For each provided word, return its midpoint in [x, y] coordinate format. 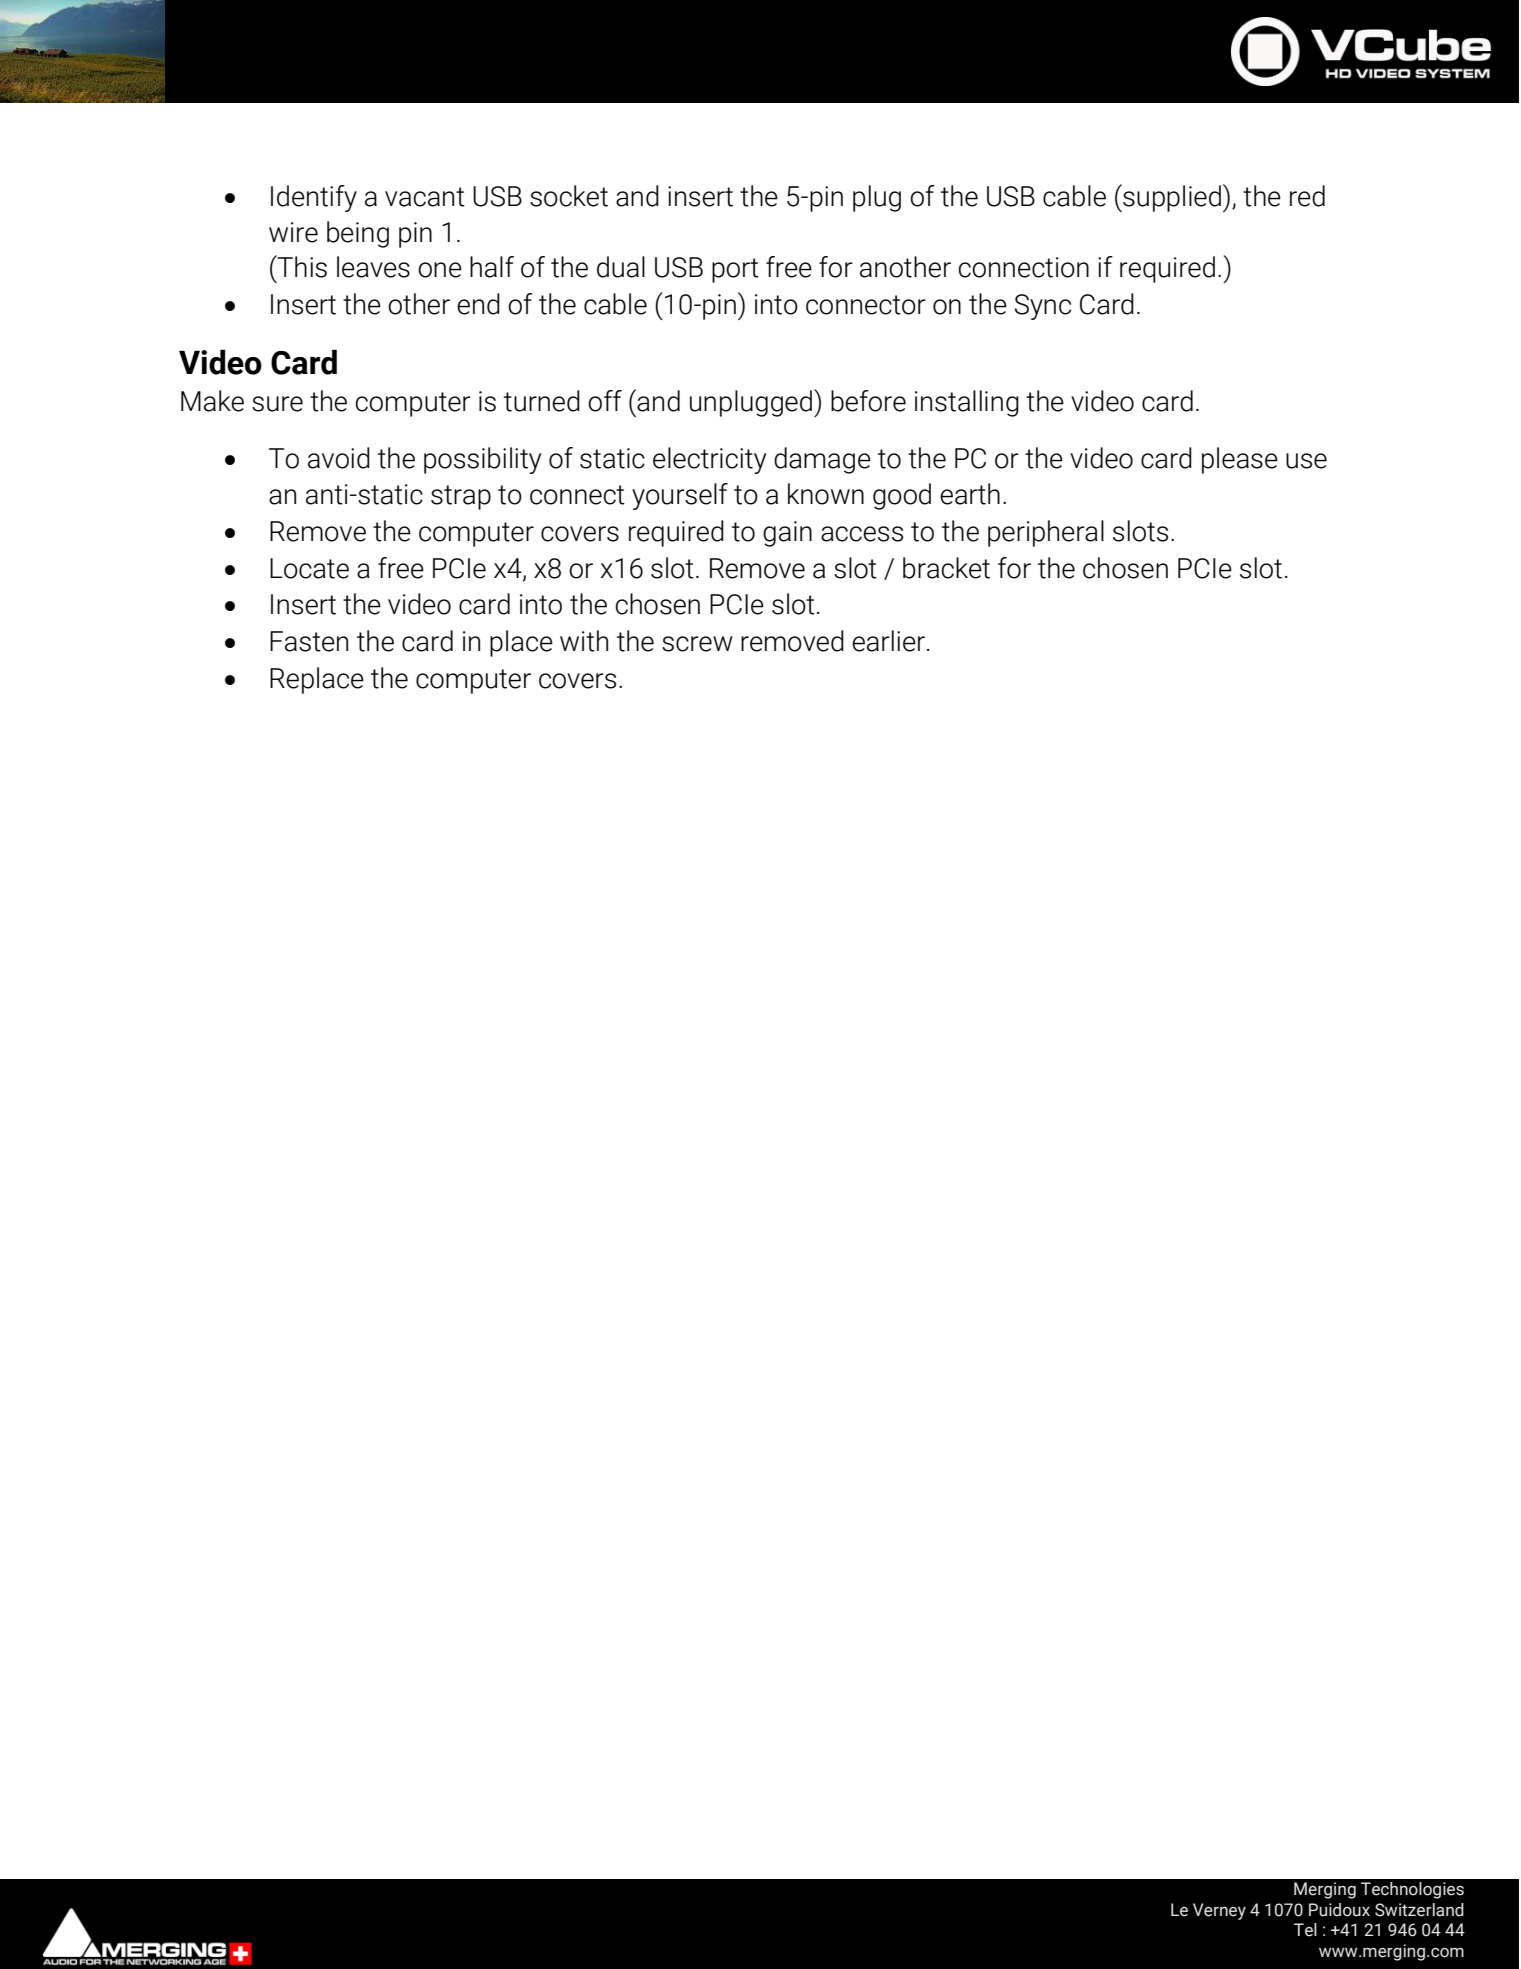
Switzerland [1419, 1910]
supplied [1171, 198]
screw [697, 644]
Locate [309, 568]
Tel [1305, 1930]
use [1306, 461]
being [358, 234]
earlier [890, 641]
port [735, 270]
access [862, 534]
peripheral [1046, 533]
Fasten [309, 641]
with [584, 641]
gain [787, 534]
